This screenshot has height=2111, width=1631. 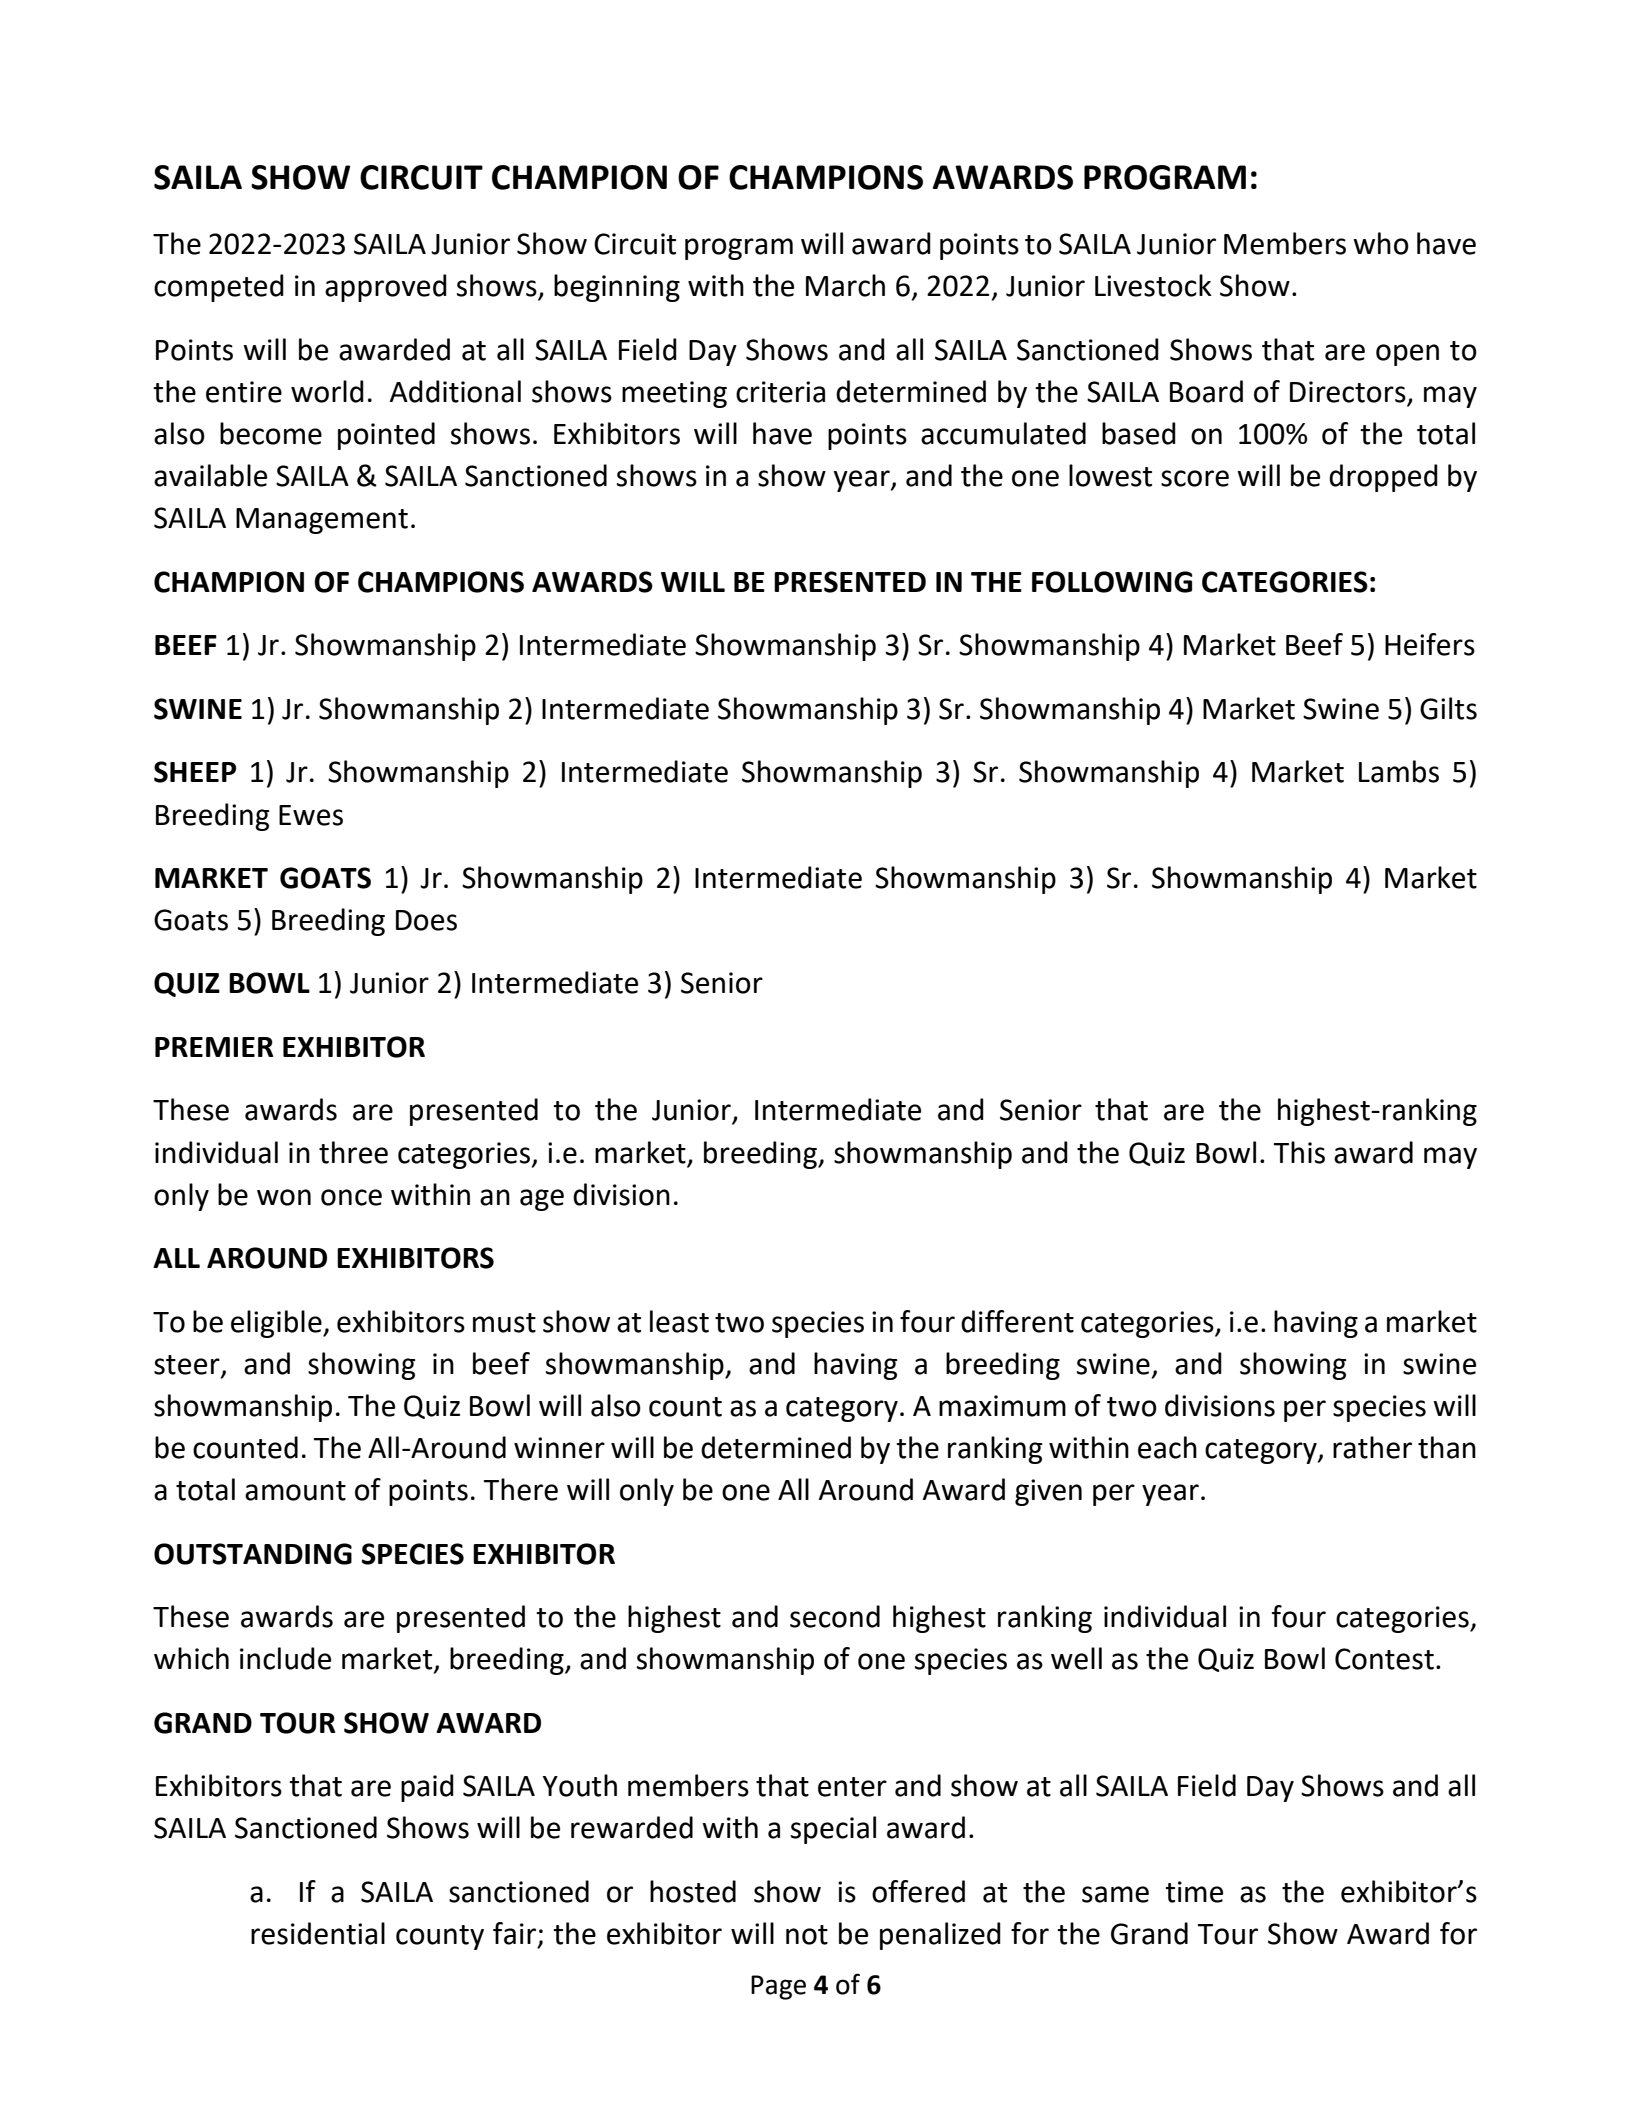 I want to click on not, so click(x=807, y=1935).
